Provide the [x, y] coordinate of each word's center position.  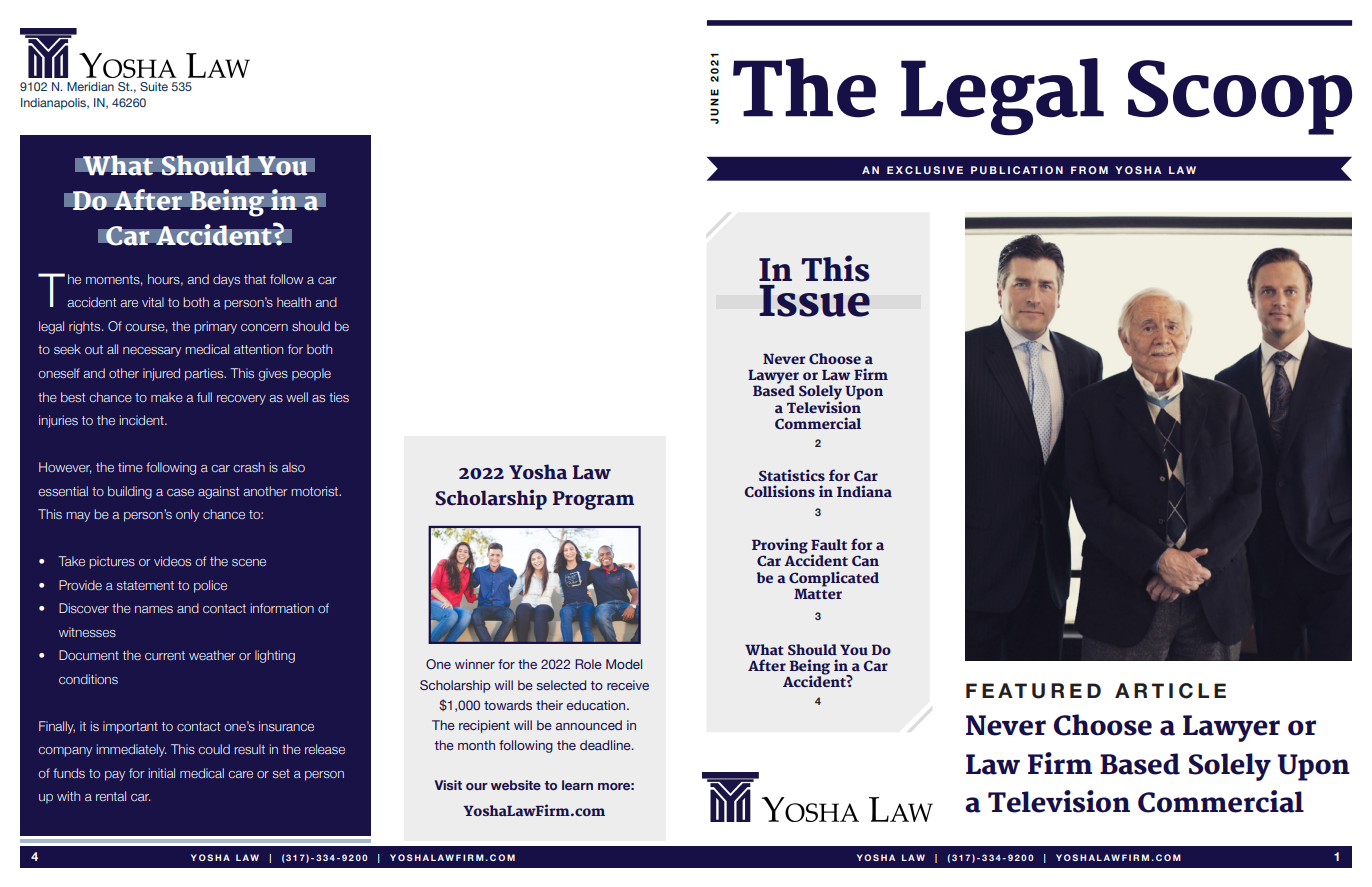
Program [593, 500]
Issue [814, 301]
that [255, 279]
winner [475, 664]
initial [161, 773]
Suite [154, 86]
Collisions [779, 491]
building [130, 492]
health [294, 302]
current [165, 655]
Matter [818, 592]
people [311, 374]
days [226, 280]
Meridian [90, 86]
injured [161, 374]
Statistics [792, 475]
